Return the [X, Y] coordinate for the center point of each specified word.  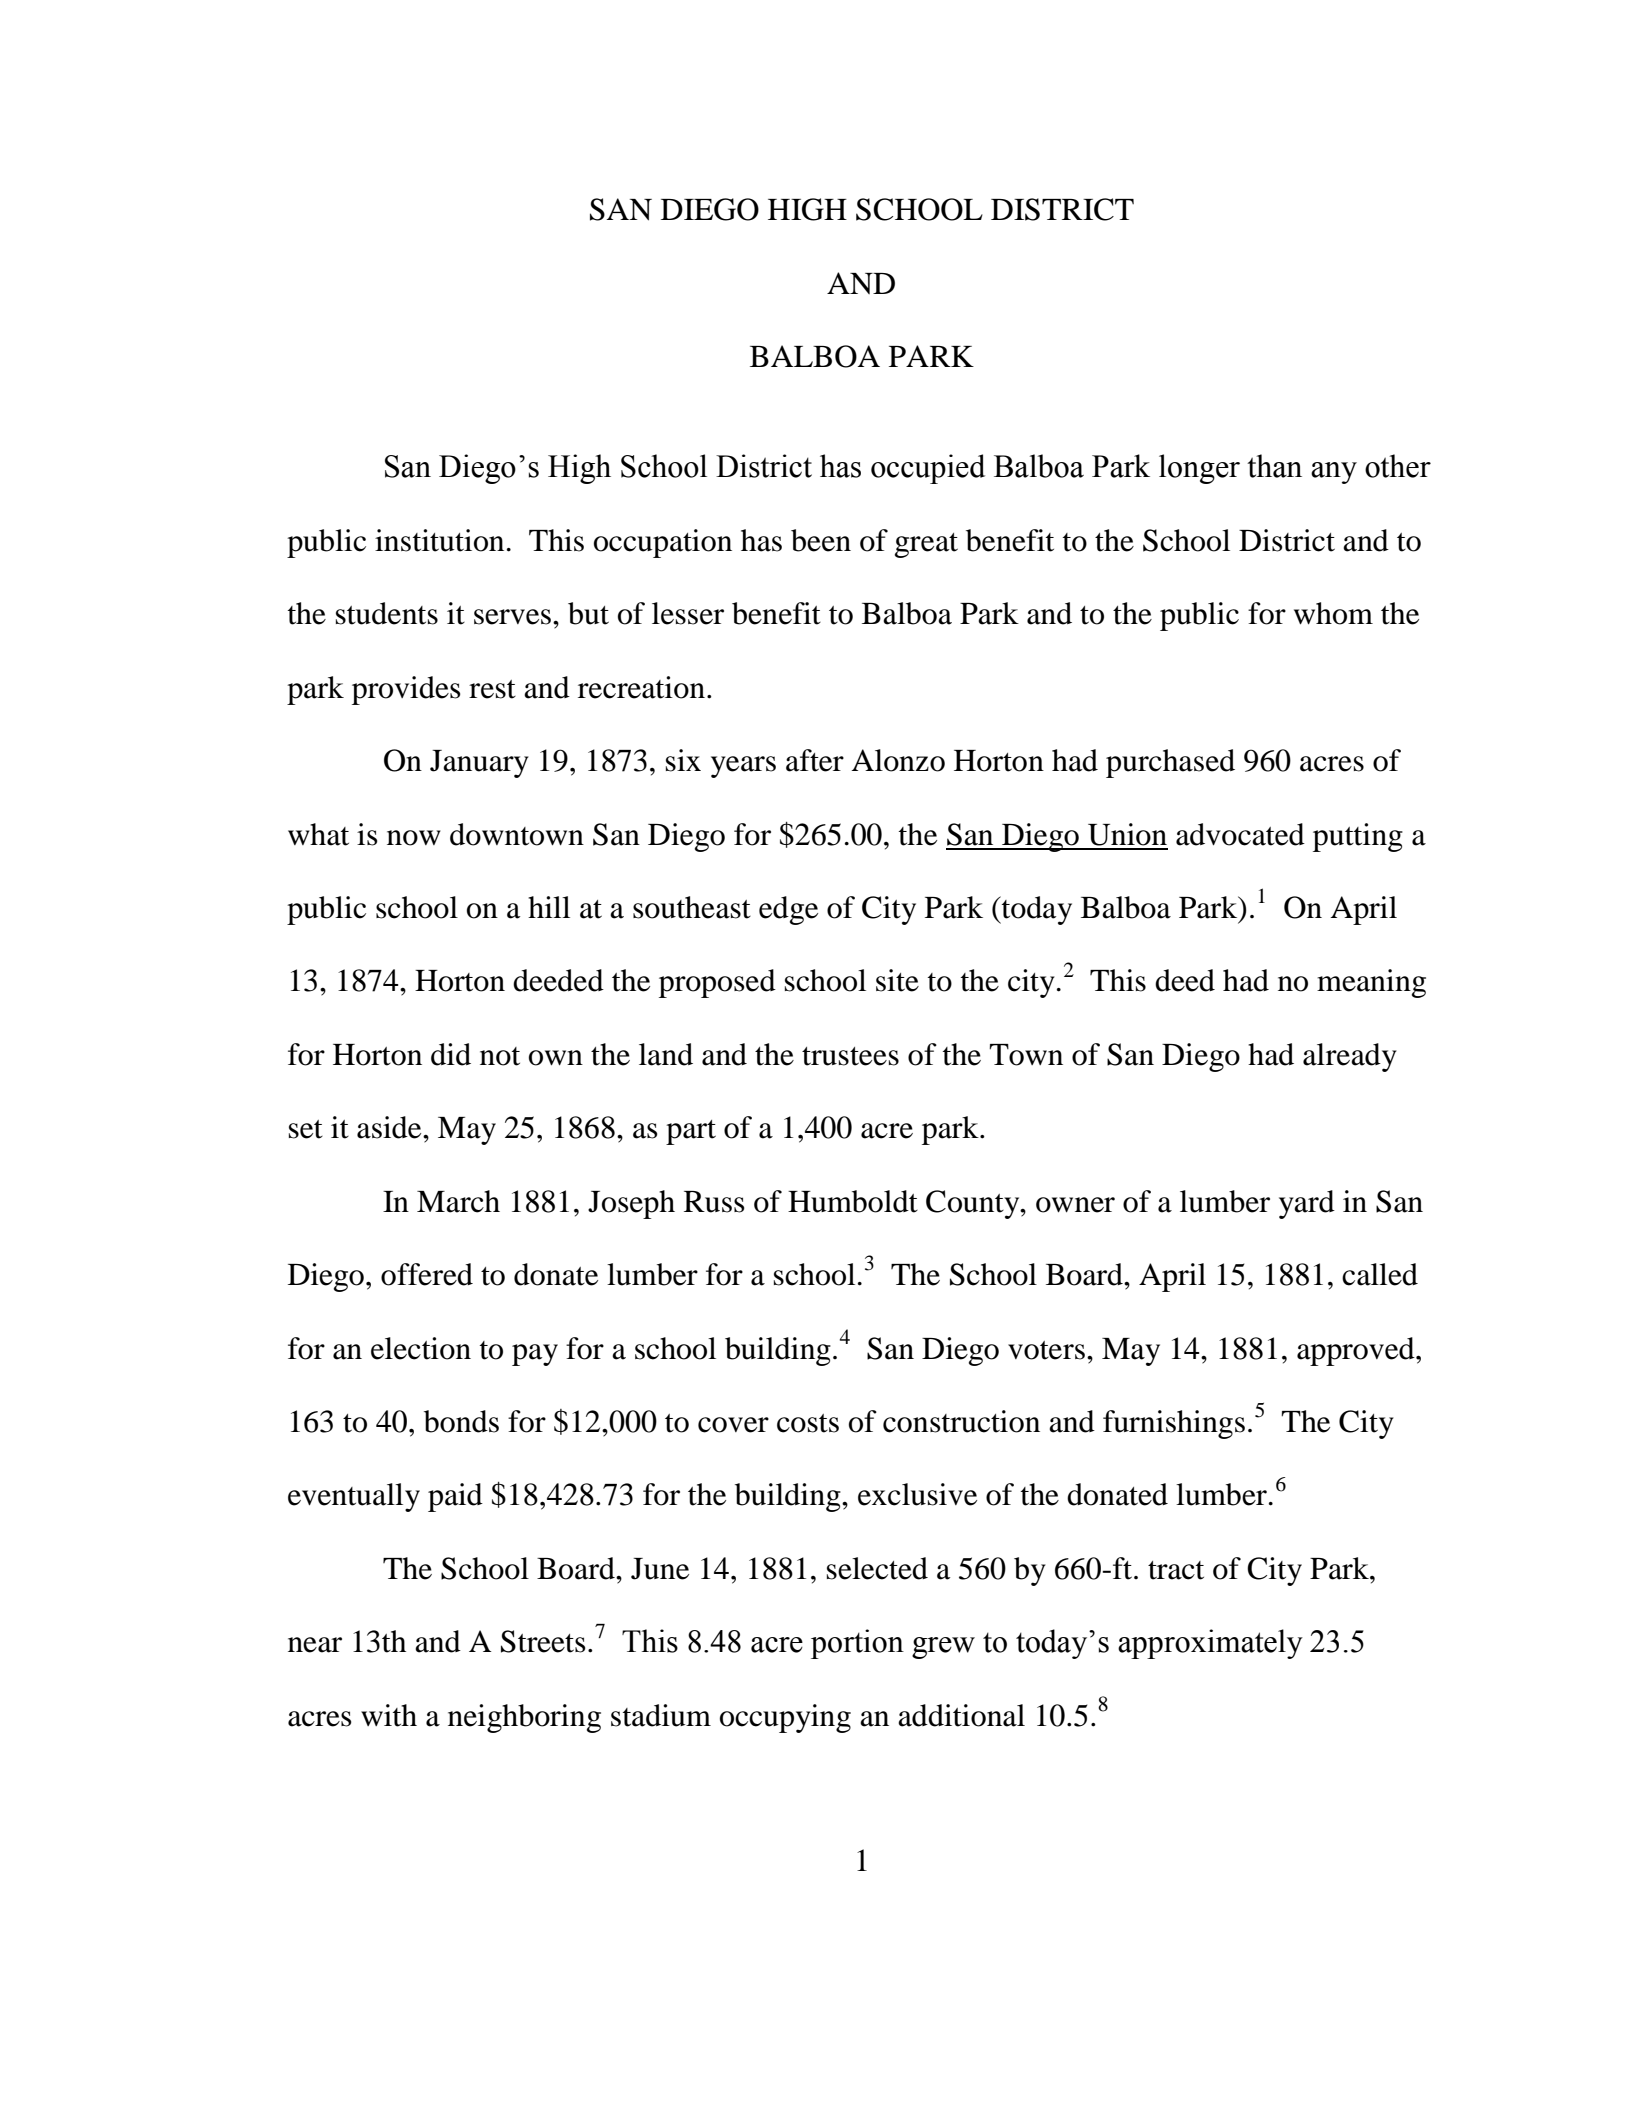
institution [439, 540]
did [451, 1054]
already [1350, 1057]
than [1274, 466]
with [389, 1715]
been [821, 540]
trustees [850, 1056]
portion [857, 1644]
